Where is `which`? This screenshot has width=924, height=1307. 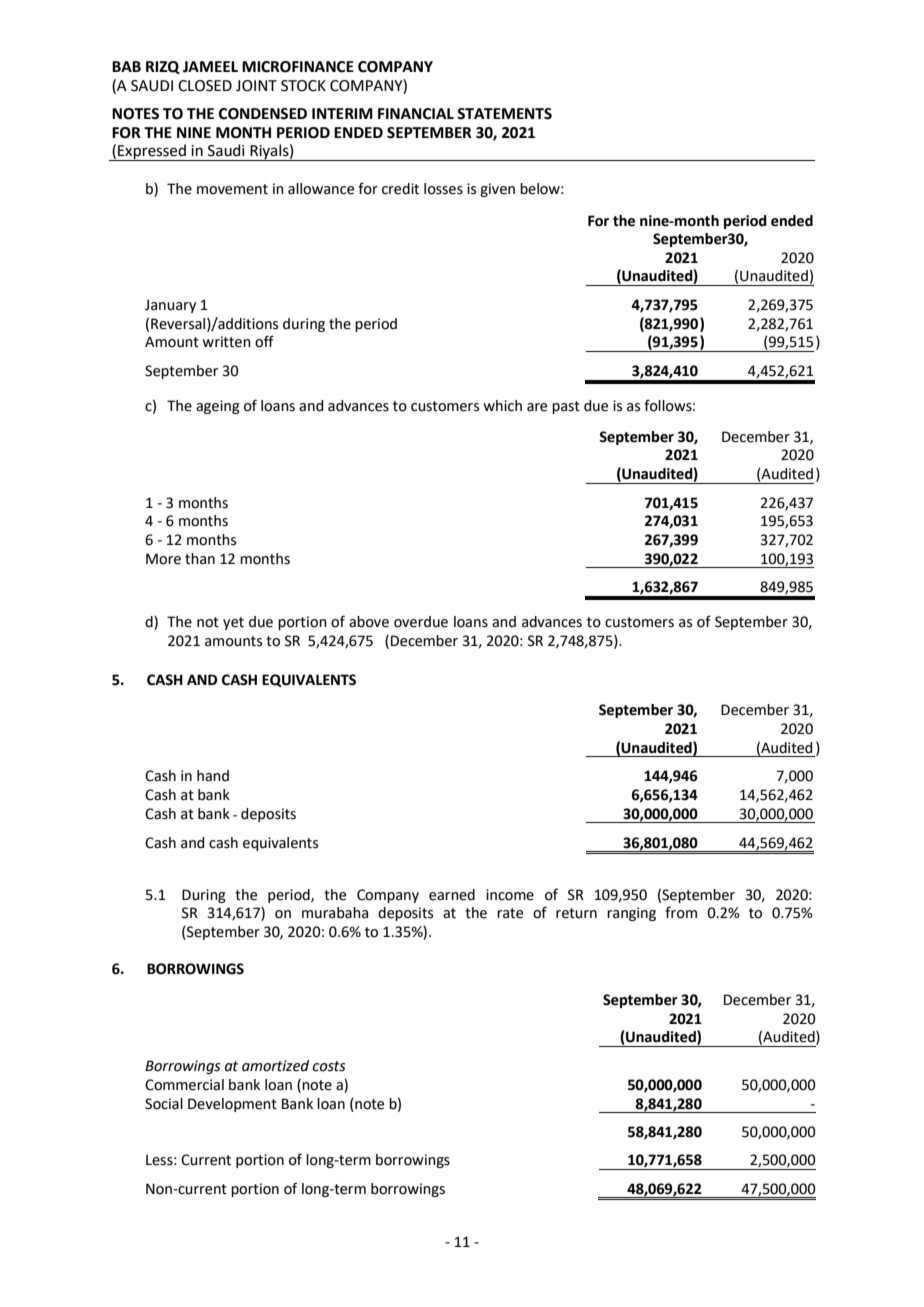 which is located at coordinates (502, 406).
